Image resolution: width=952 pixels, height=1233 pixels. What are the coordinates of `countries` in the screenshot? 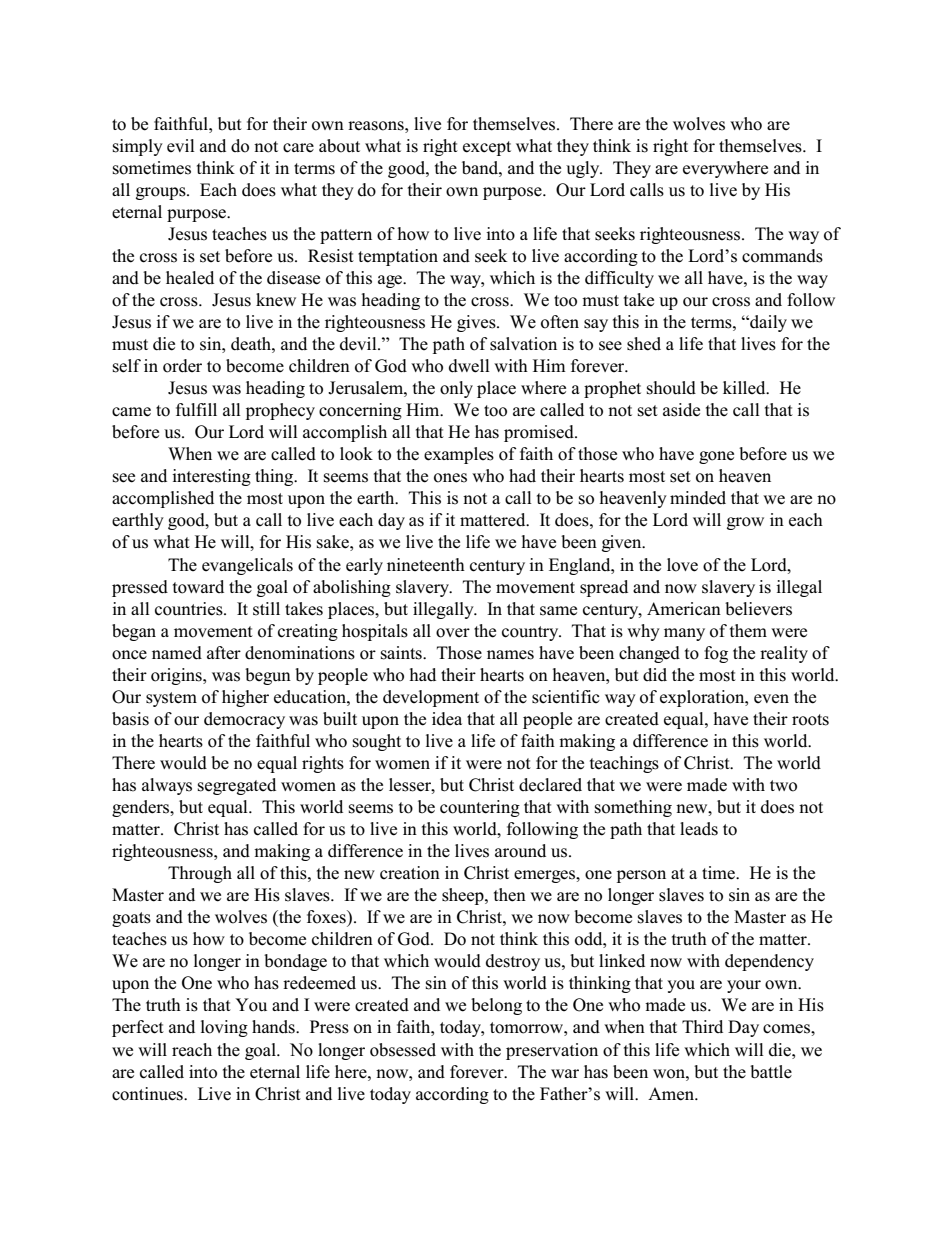 It's located at (190, 609).
